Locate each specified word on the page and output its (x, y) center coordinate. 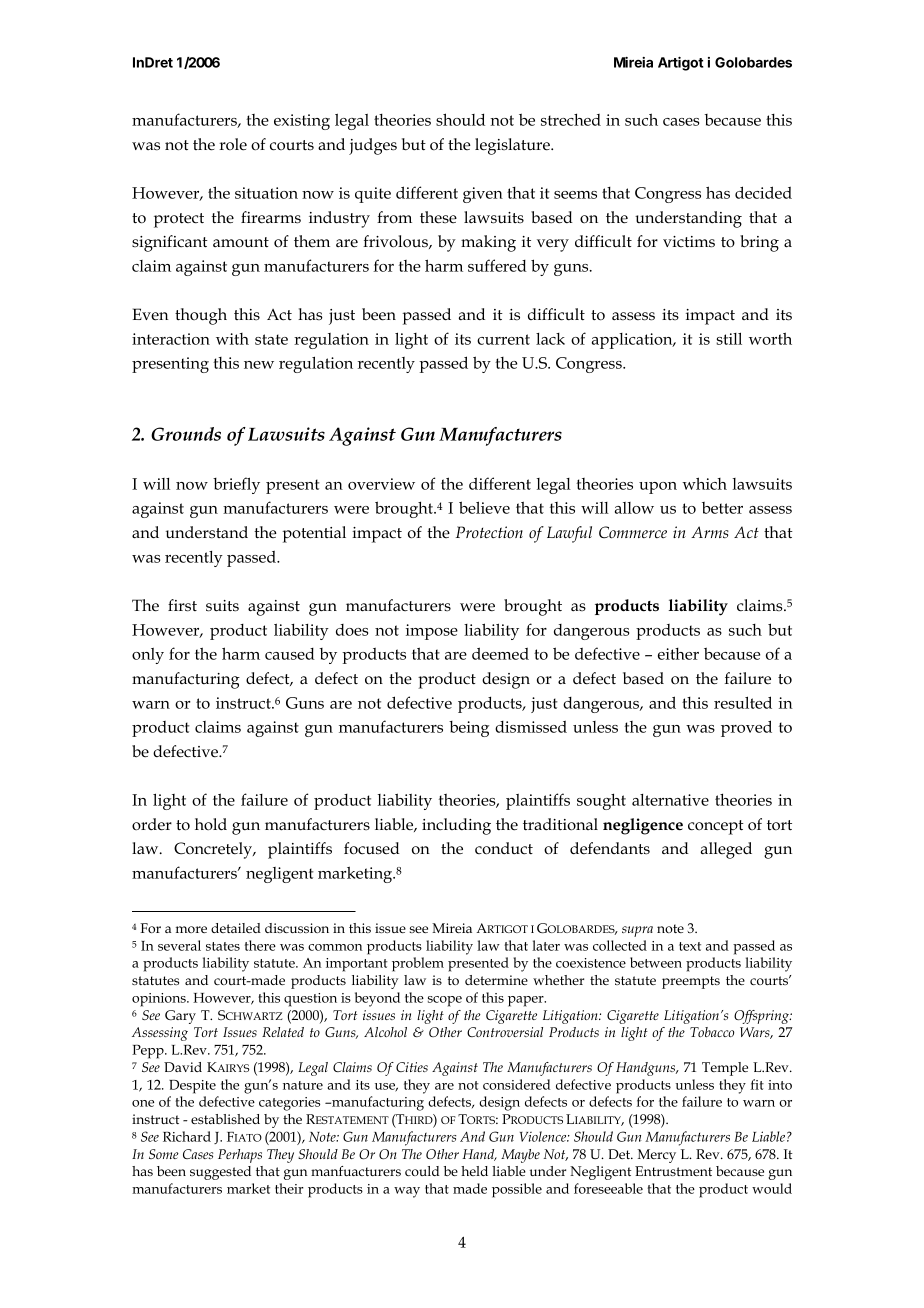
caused (290, 654)
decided (763, 192)
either (678, 654)
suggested (220, 1173)
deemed (500, 653)
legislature (513, 146)
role (233, 144)
